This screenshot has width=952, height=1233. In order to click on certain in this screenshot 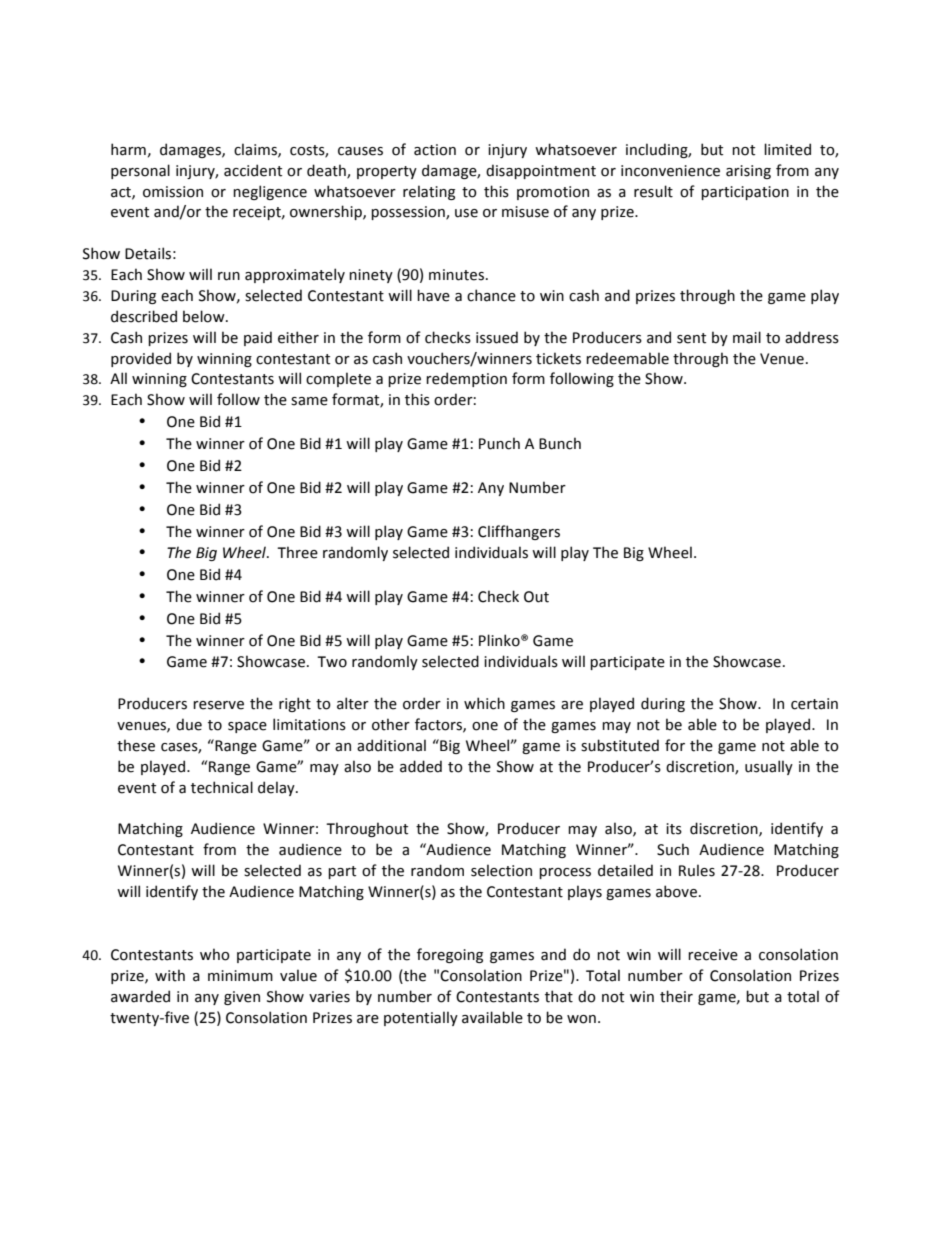, I will do `click(814, 704)`.
